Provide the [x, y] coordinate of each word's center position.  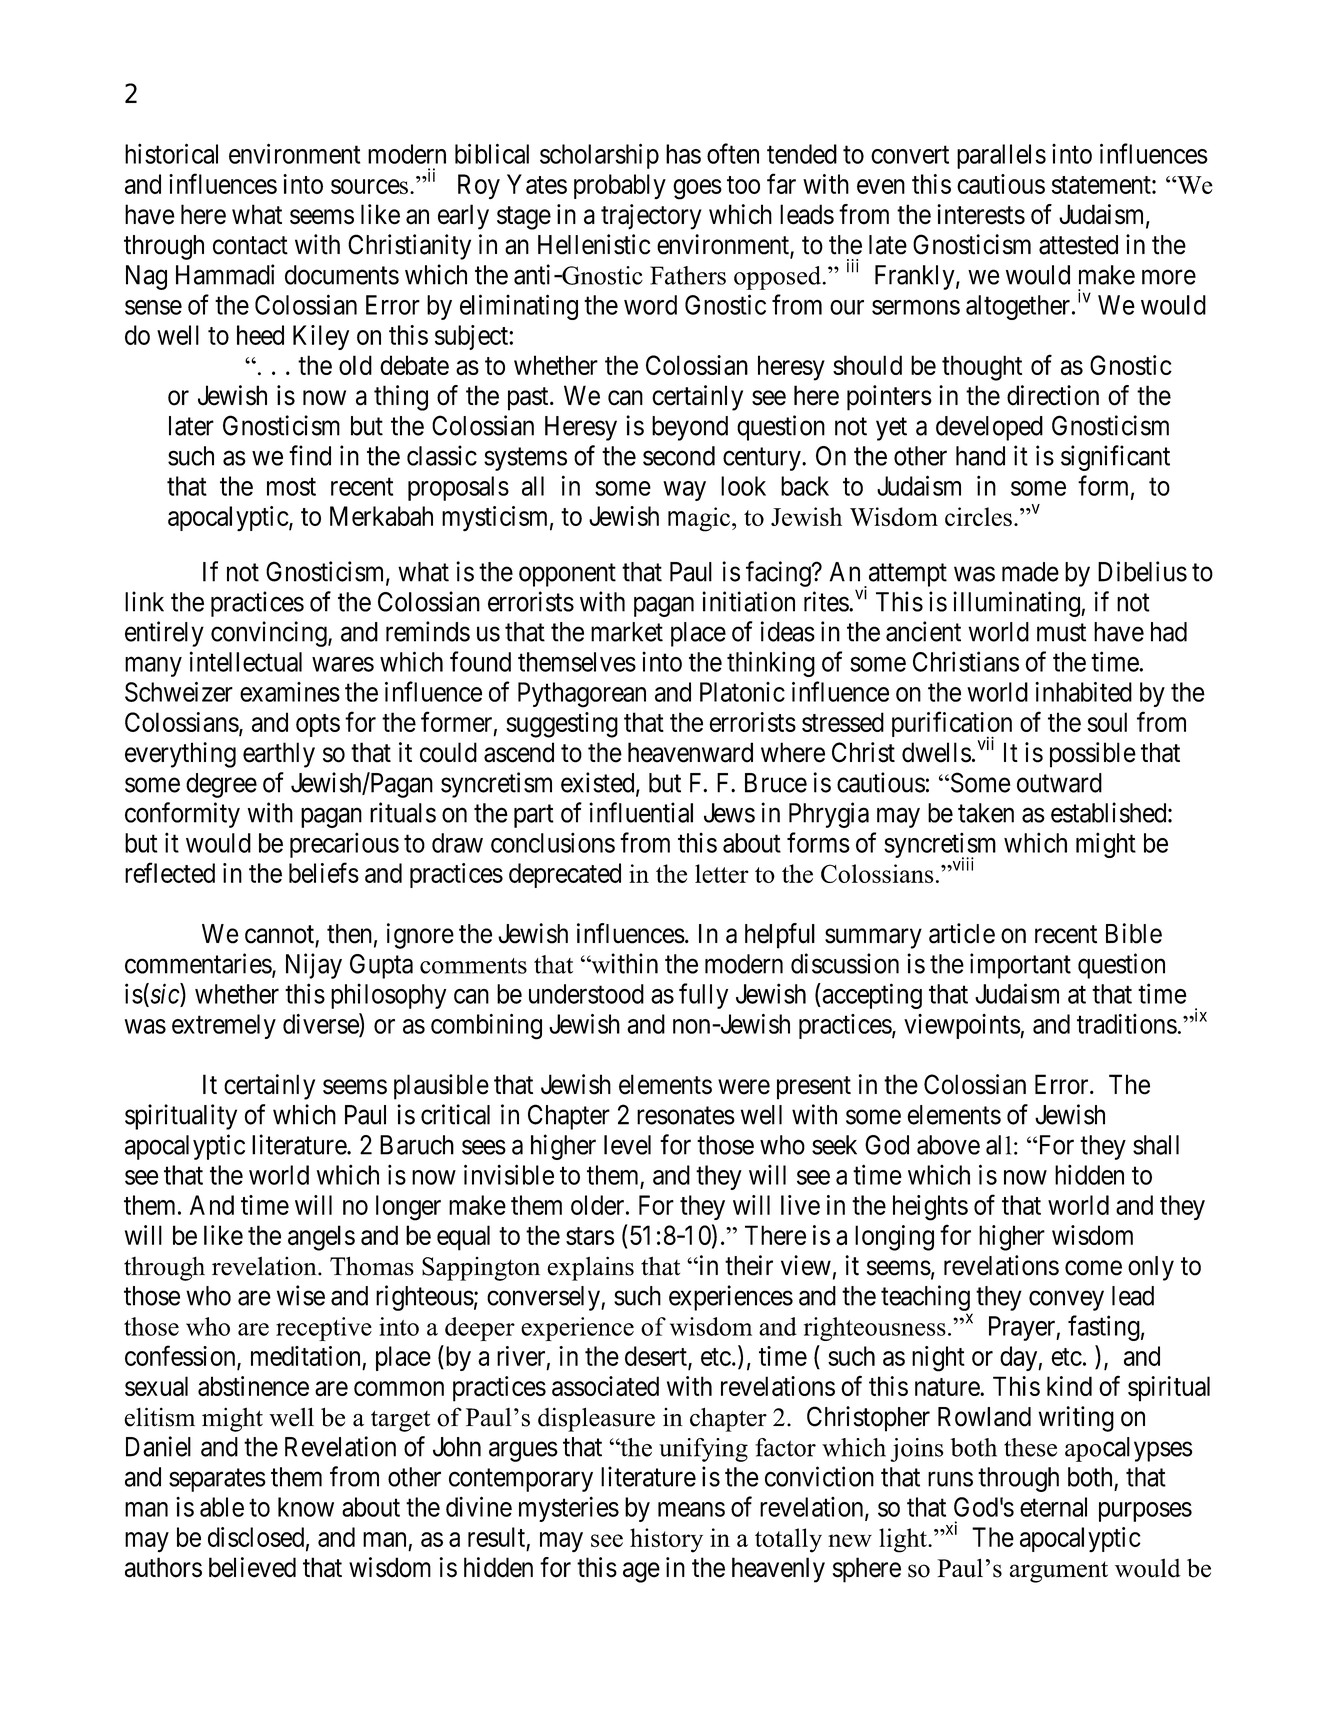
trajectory [651, 217]
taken [986, 813]
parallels [1001, 156]
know [306, 1507]
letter [722, 873]
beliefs [324, 872]
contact [250, 245]
